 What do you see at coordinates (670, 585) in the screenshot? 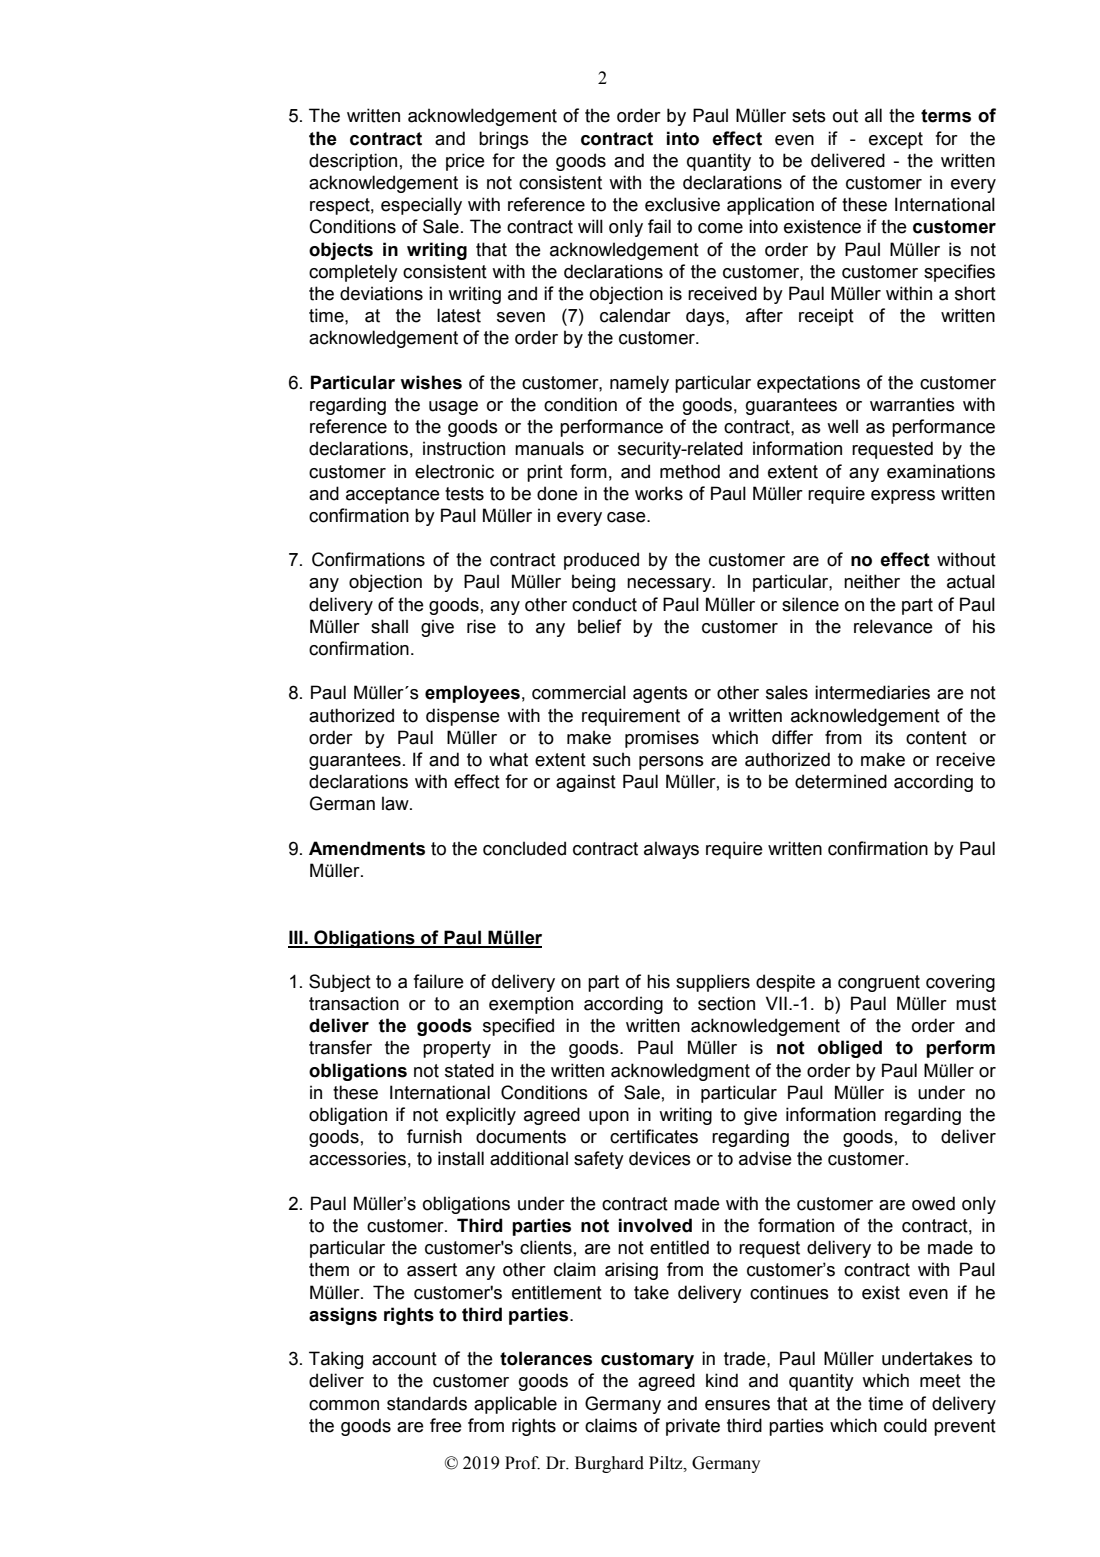
I see `necessary` at bounding box center [670, 585].
